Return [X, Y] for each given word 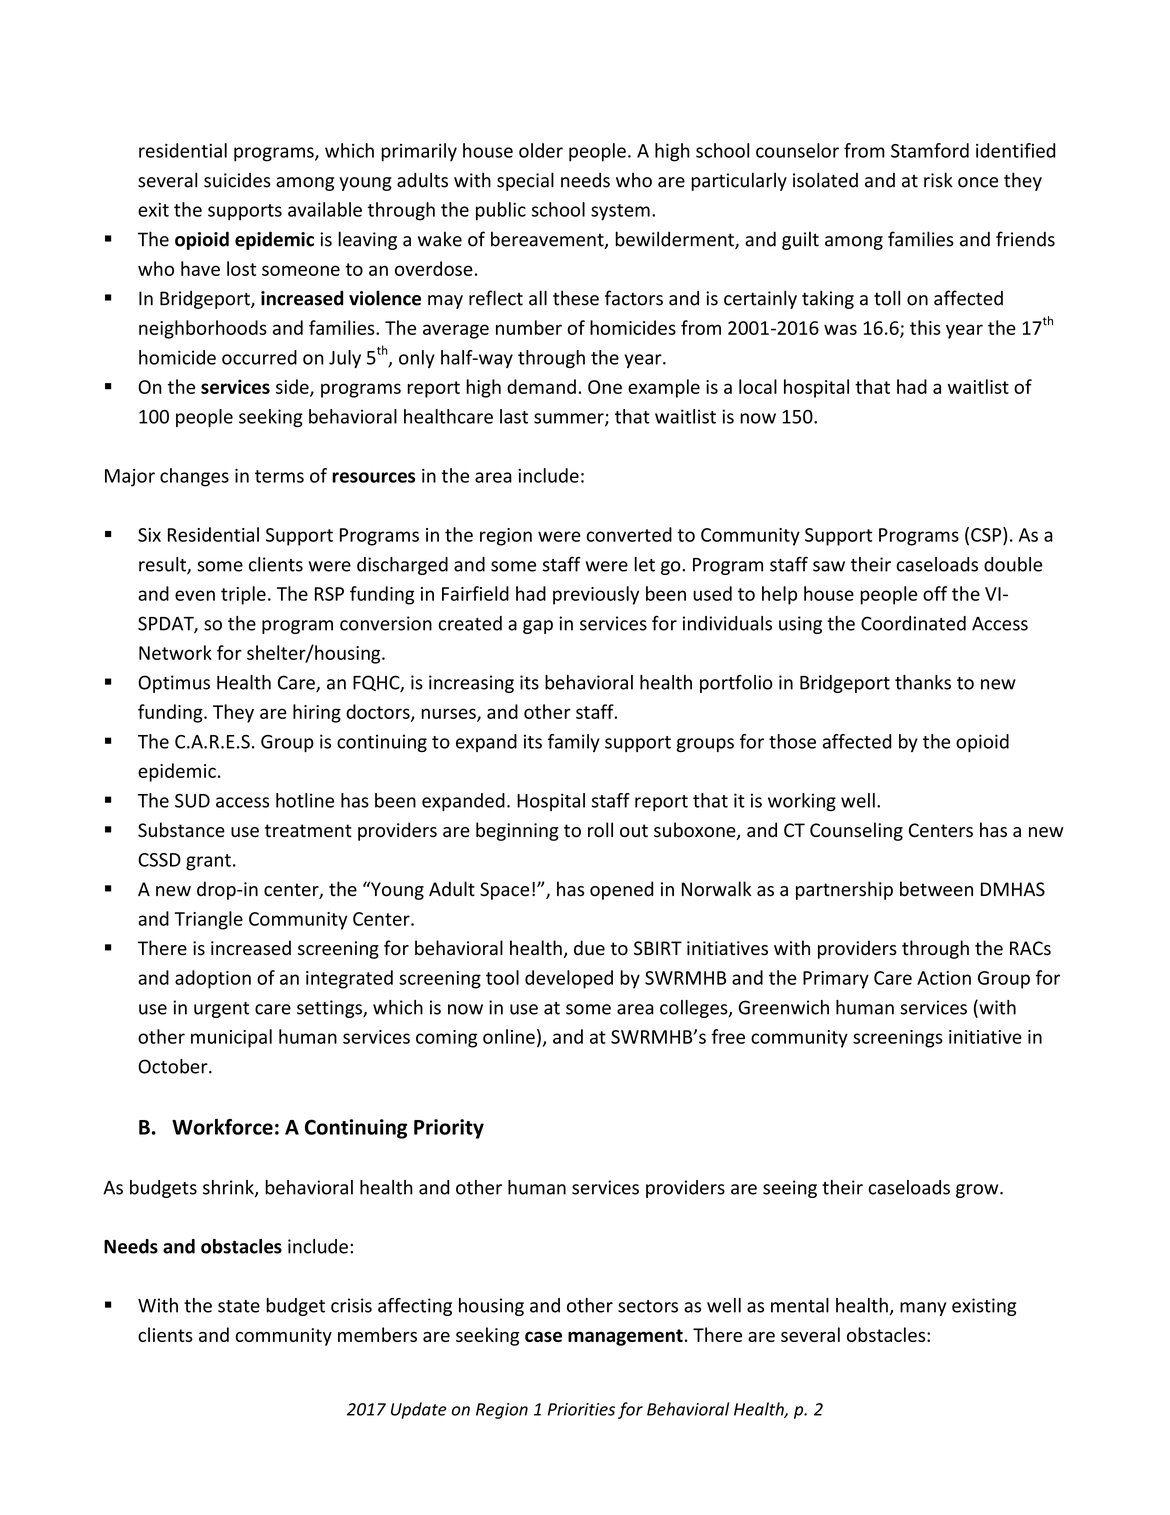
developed [569, 979]
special [525, 181]
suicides [237, 180]
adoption [213, 979]
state [239, 1306]
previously [596, 595]
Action [944, 978]
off [935, 593]
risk [938, 180]
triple [243, 595]
